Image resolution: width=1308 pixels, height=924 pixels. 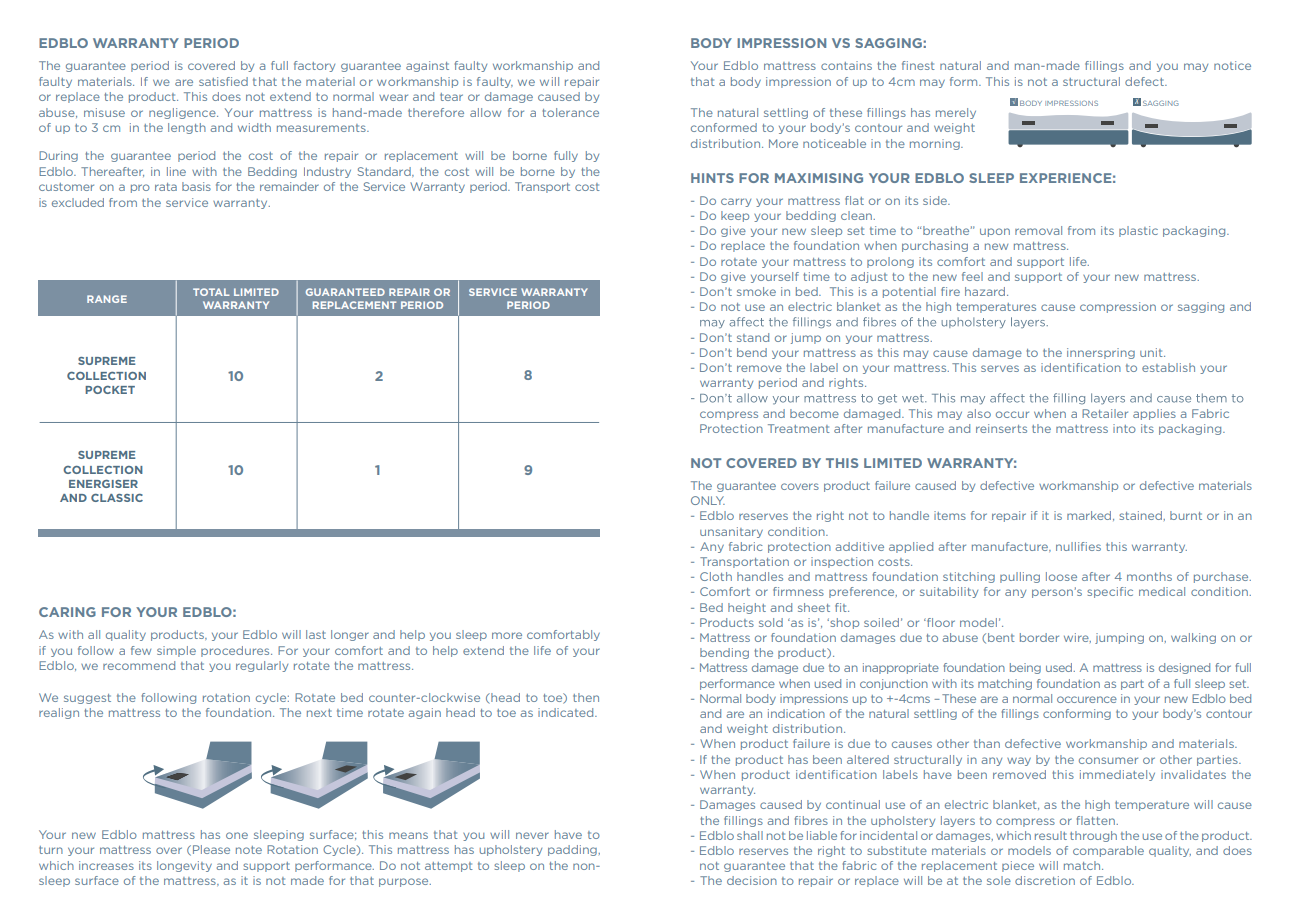 What do you see at coordinates (708, 500) in the screenshot?
I see `ONLY` at bounding box center [708, 500].
